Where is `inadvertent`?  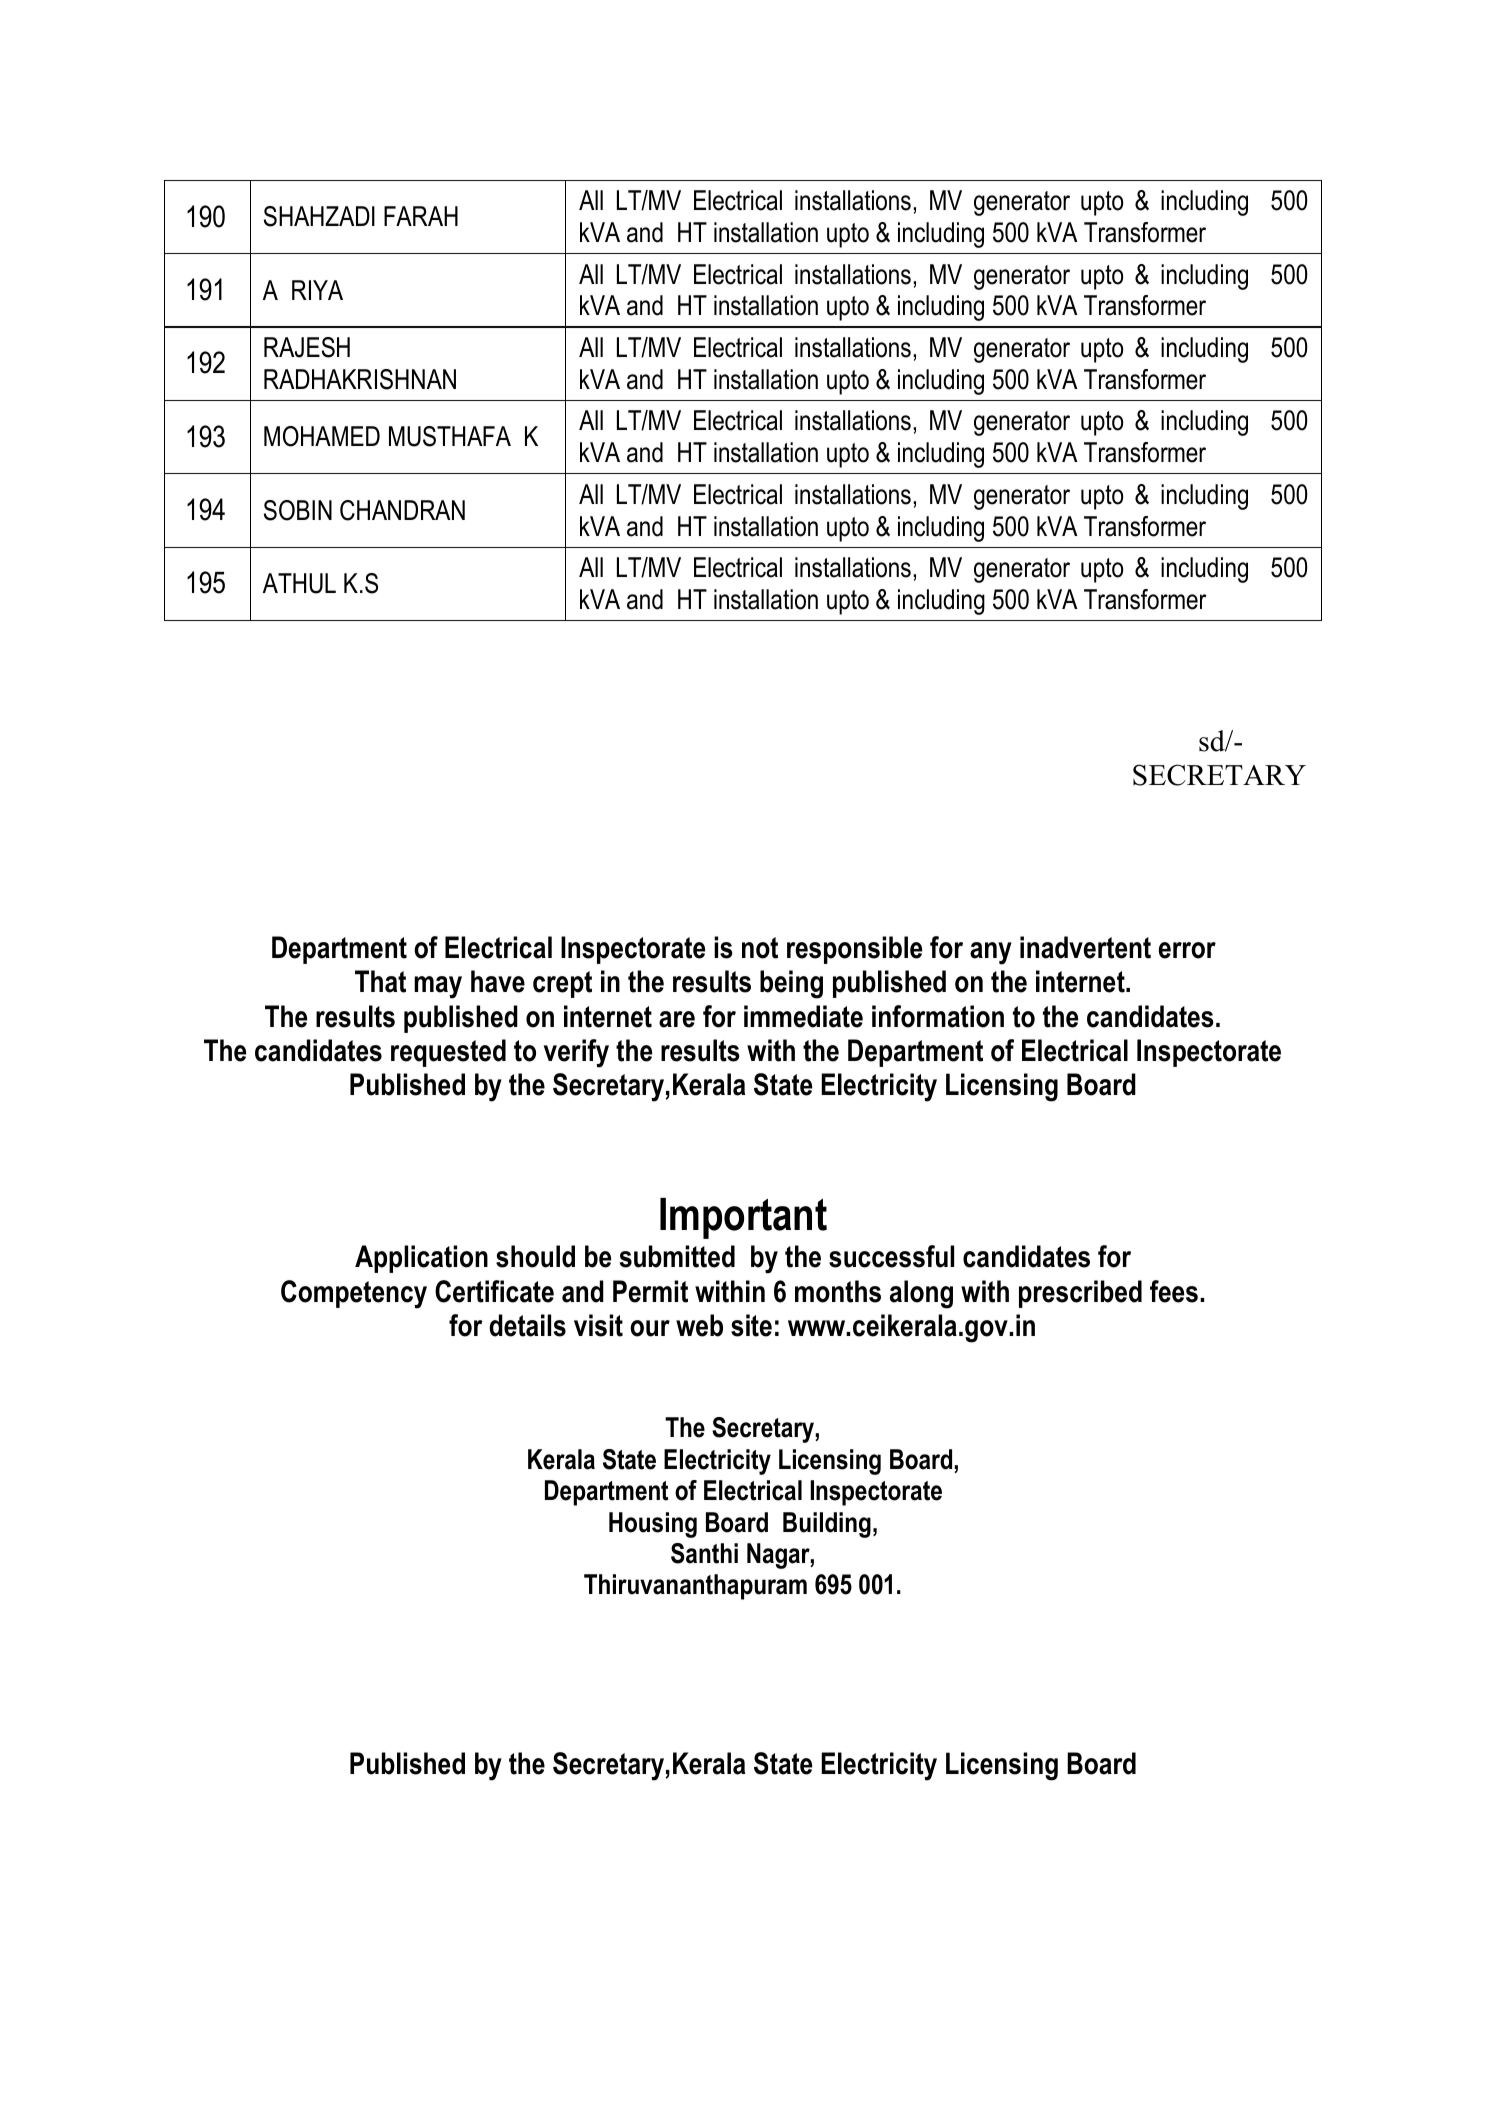 inadvertent is located at coordinates (1085, 947).
